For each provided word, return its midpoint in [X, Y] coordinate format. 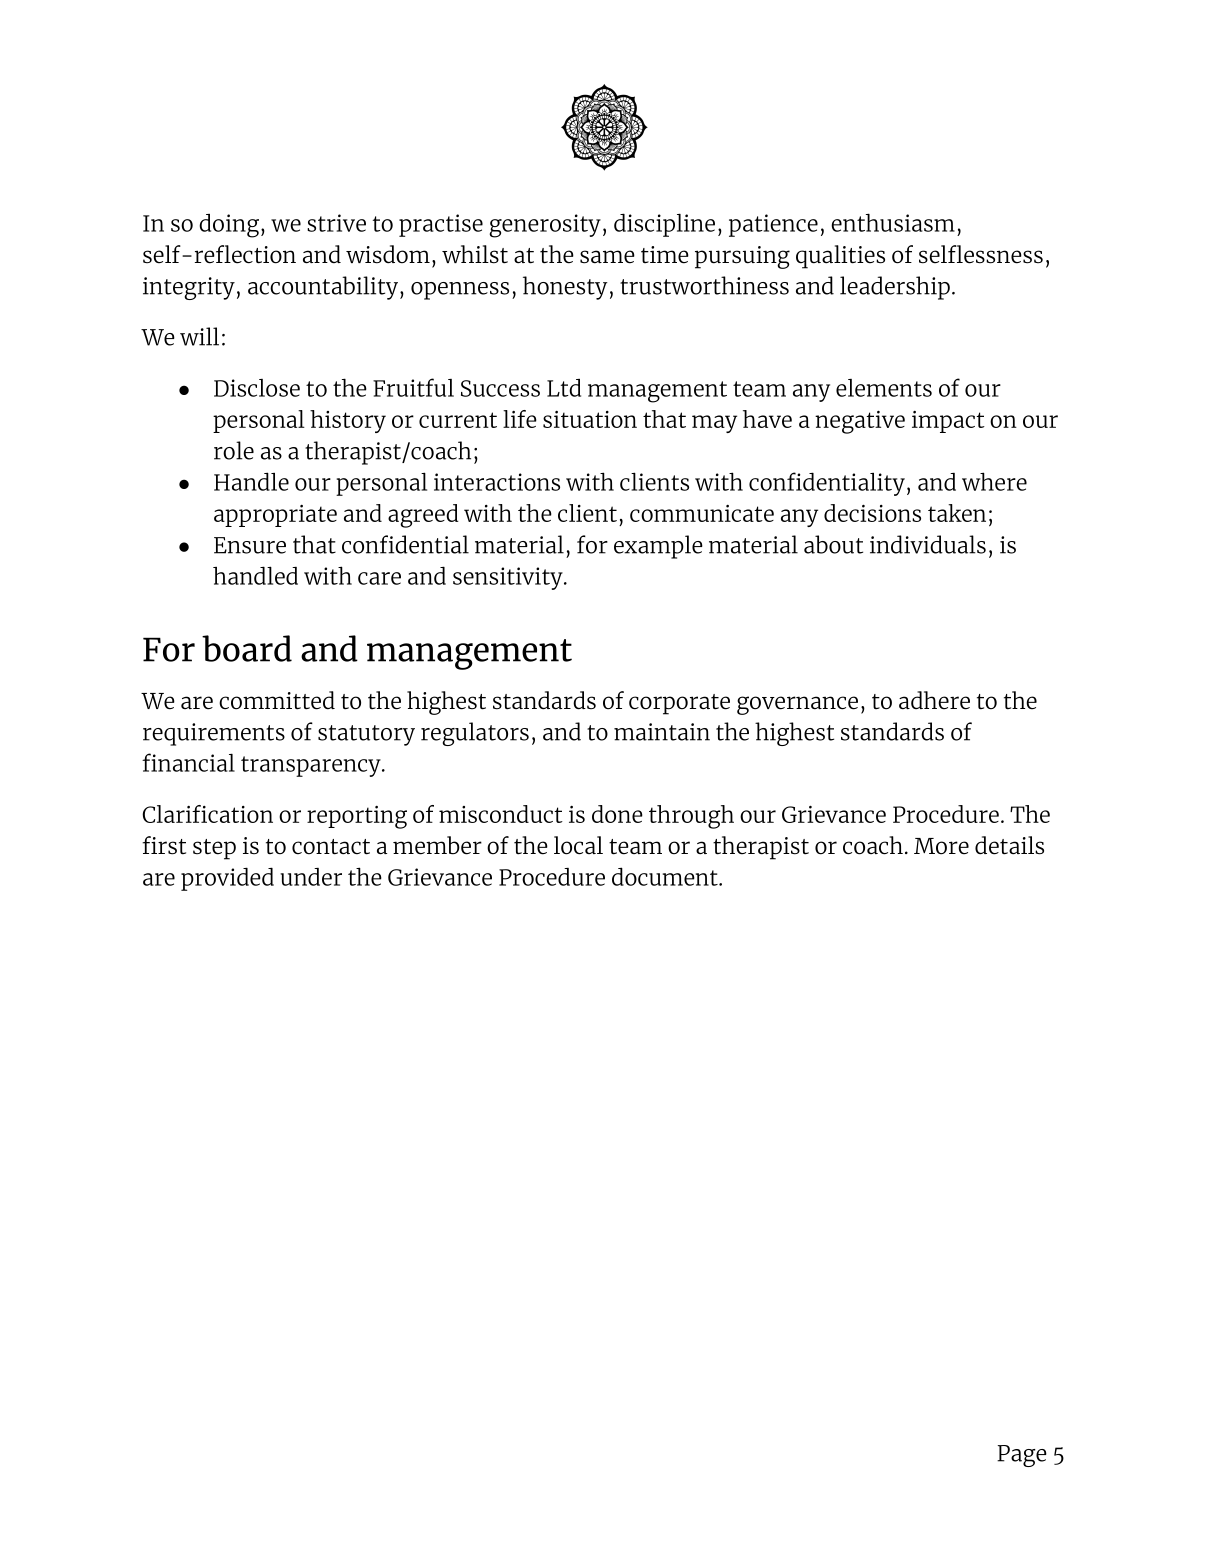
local [578, 845]
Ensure [250, 545]
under [311, 877]
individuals [928, 544]
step [214, 849]
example [658, 547]
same [607, 257]
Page [1022, 1456]
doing [229, 226]
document [666, 876]
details [1009, 845]
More [941, 846]
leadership [895, 288]
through [691, 817]
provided [227, 879]
